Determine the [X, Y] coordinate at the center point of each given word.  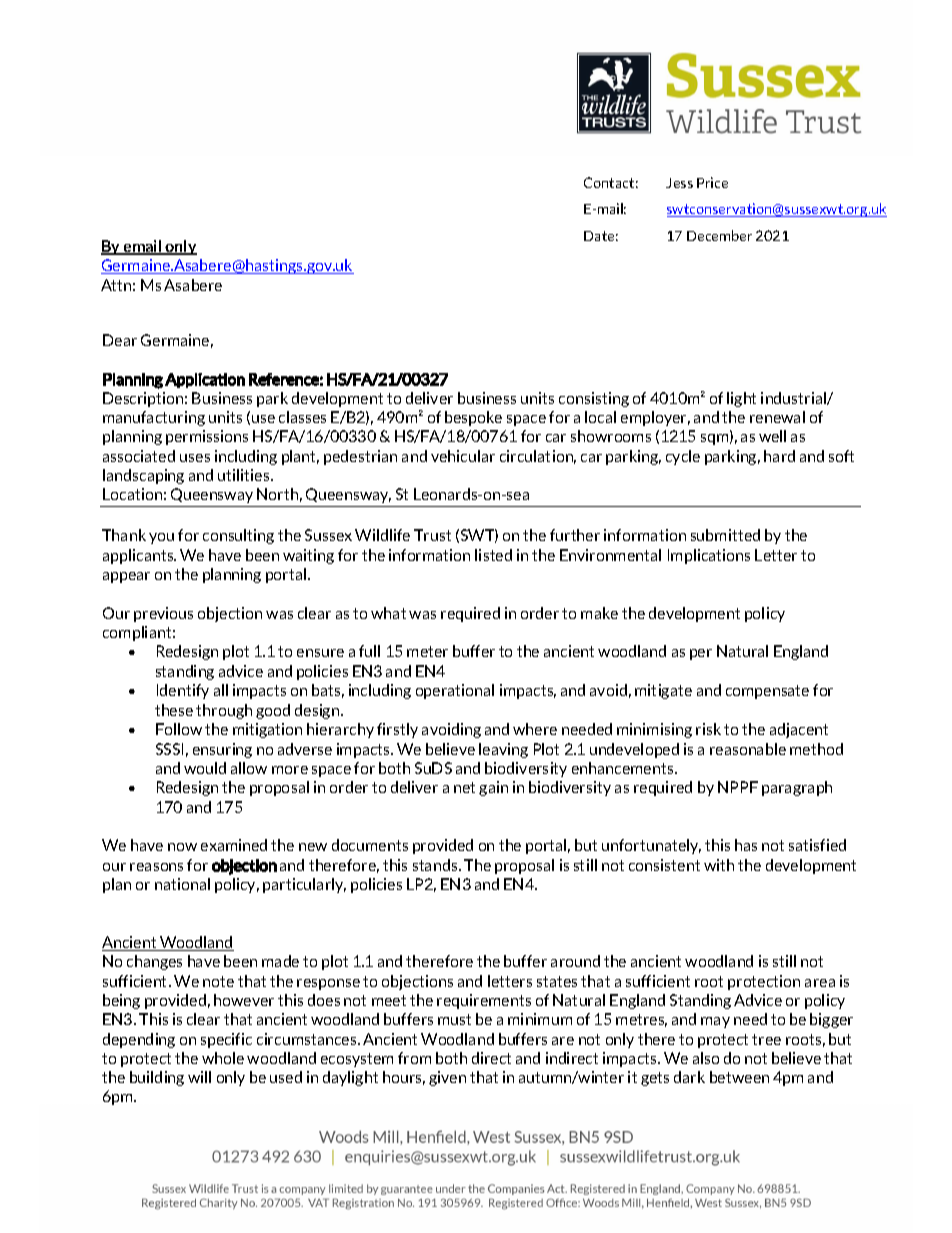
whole [223, 1058]
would [205, 768]
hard [779, 456]
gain [493, 788]
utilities [245, 475]
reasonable [748, 749]
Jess [679, 183]
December [719, 235]
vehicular [463, 456]
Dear [120, 340]
